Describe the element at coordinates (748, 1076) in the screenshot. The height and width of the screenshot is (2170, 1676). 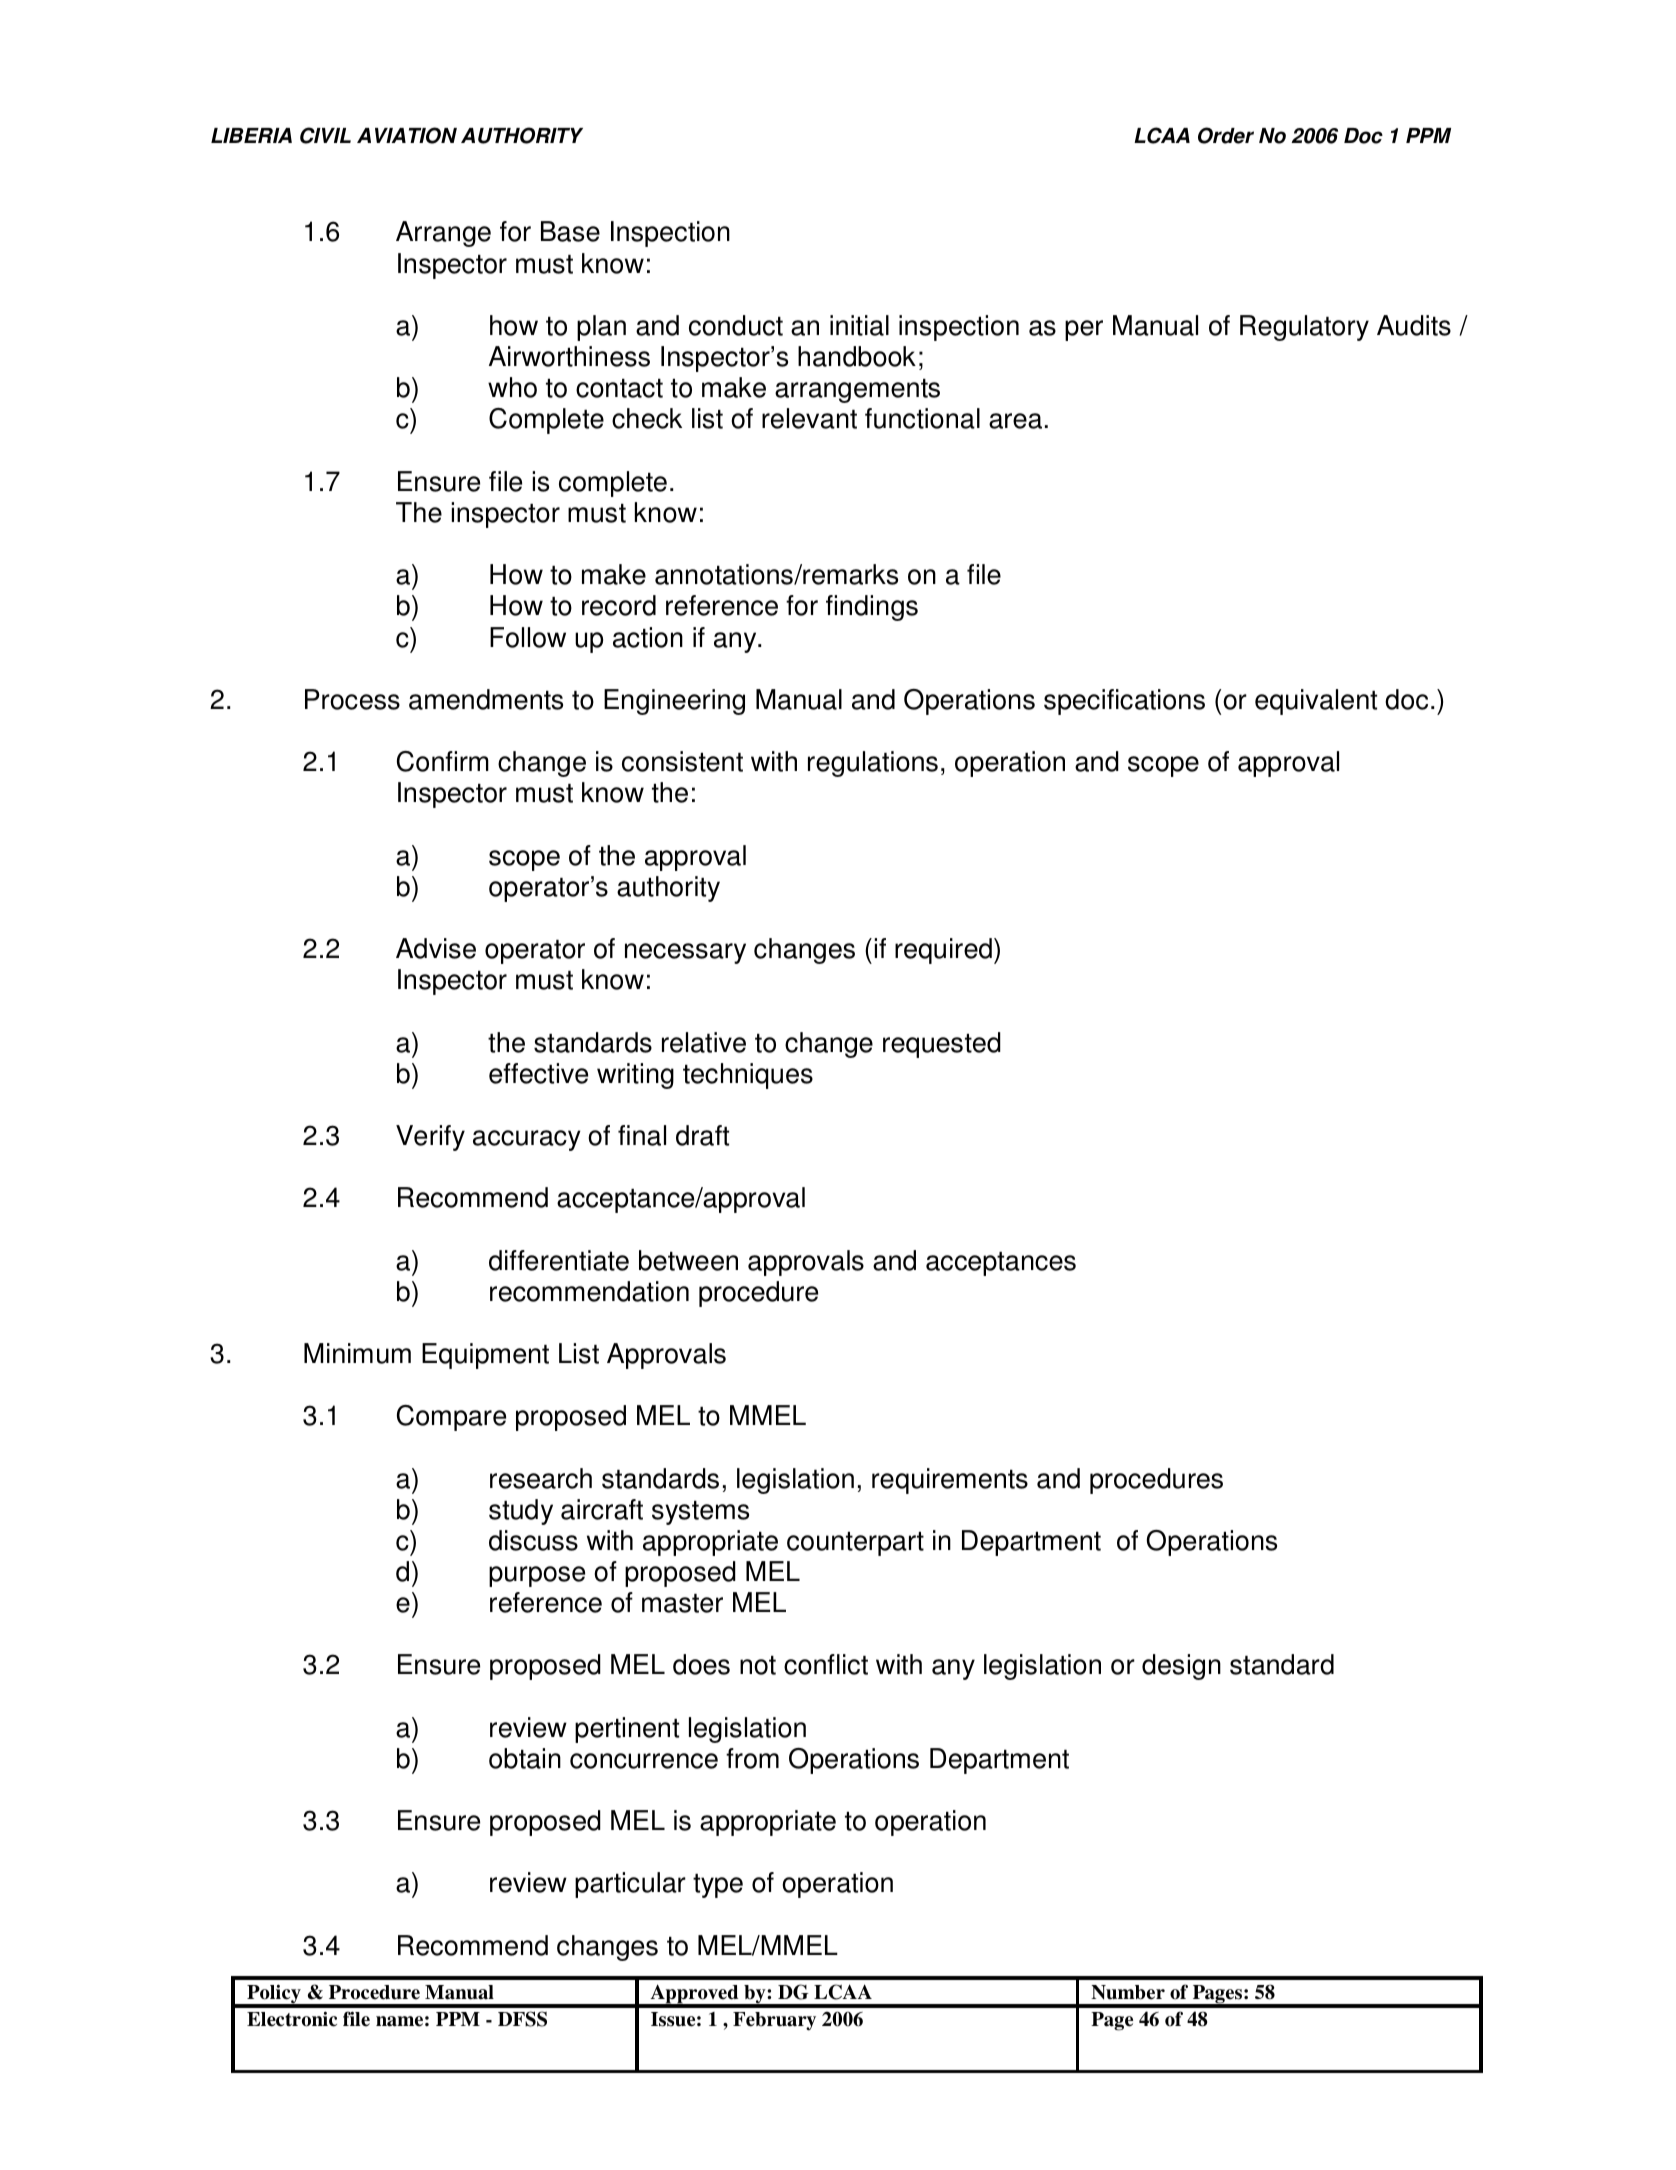
I see `techniques` at that location.
